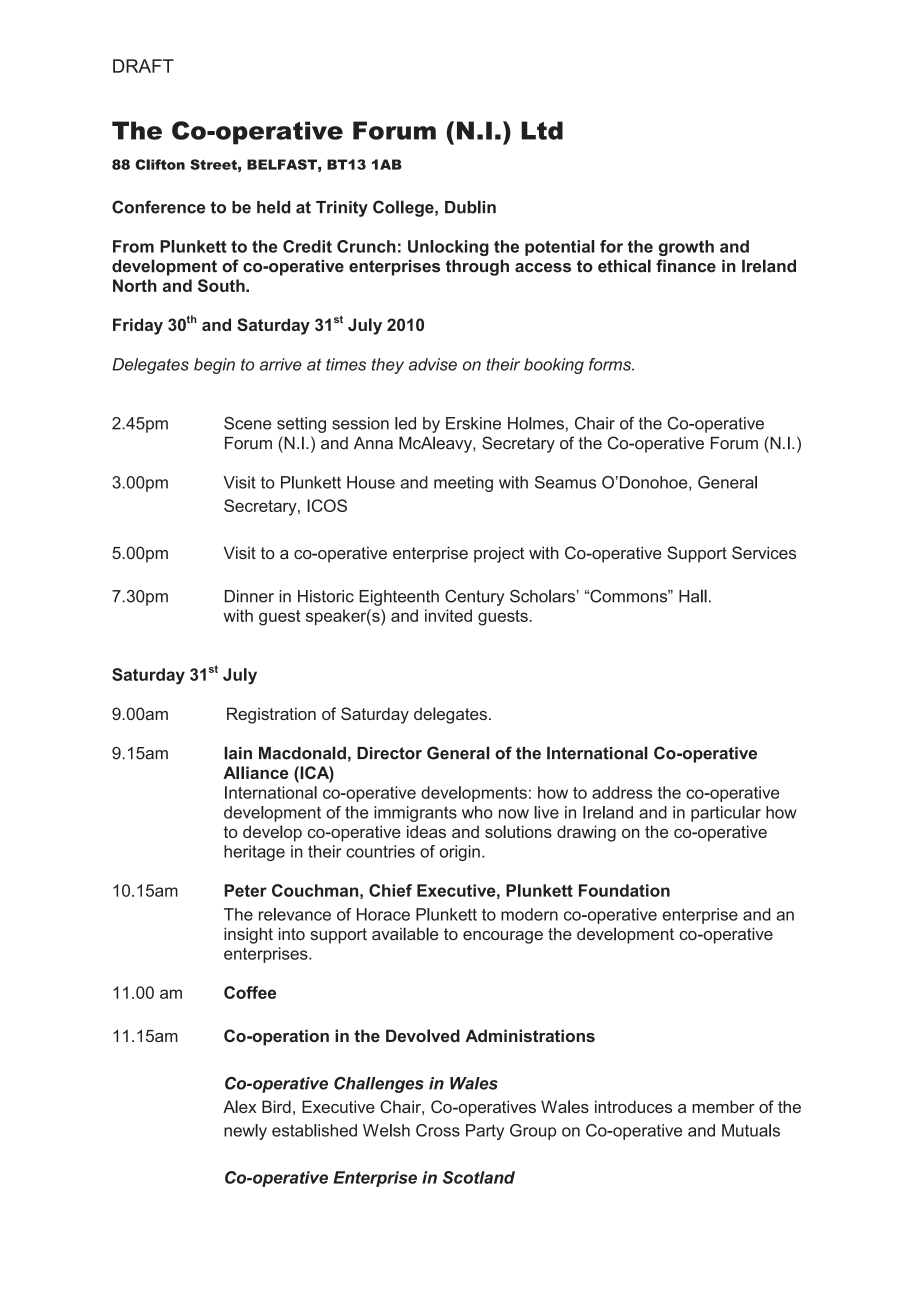 This page has height=1308, width=924. I want to click on particular, so click(726, 814).
